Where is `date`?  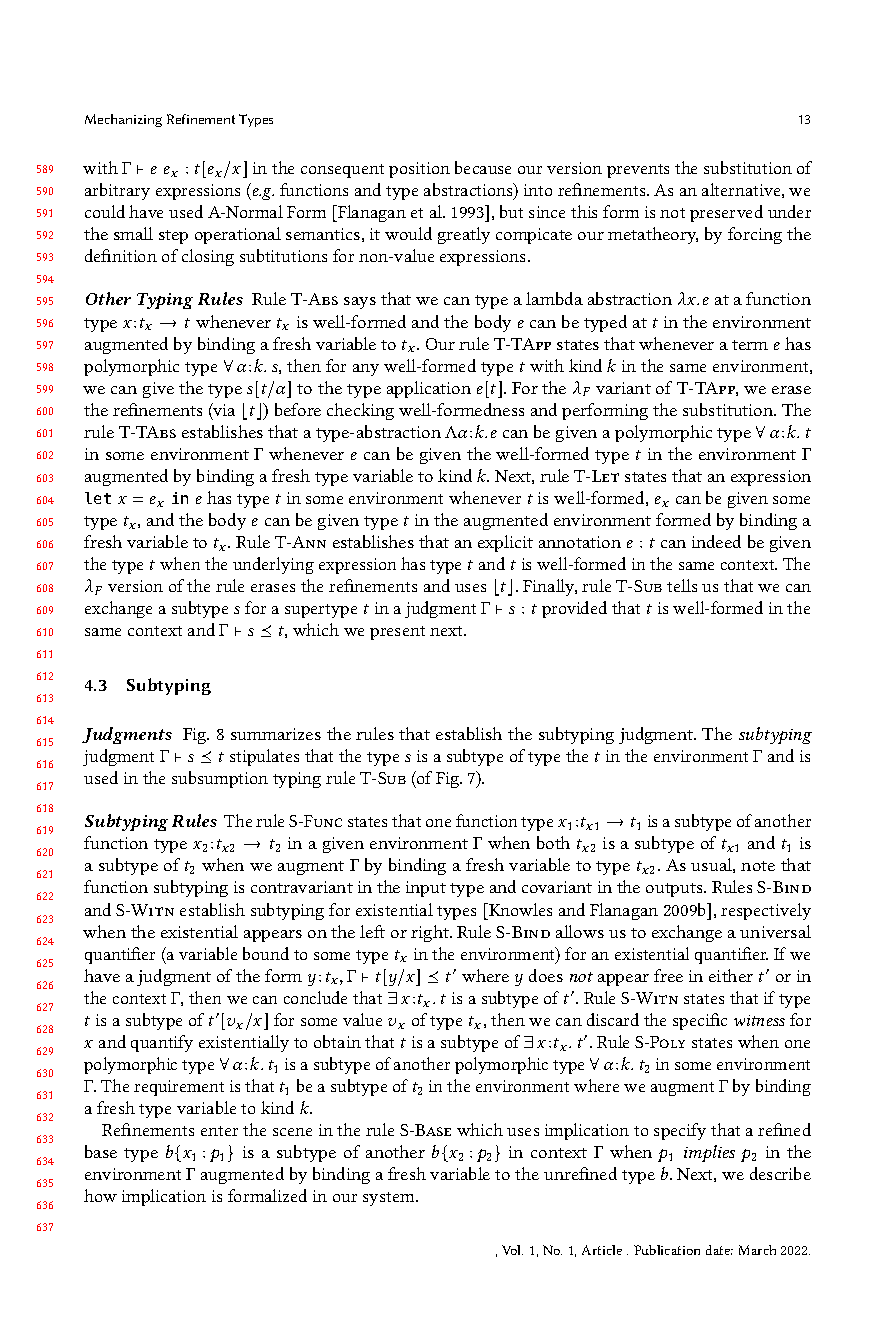 date is located at coordinates (719, 1250).
